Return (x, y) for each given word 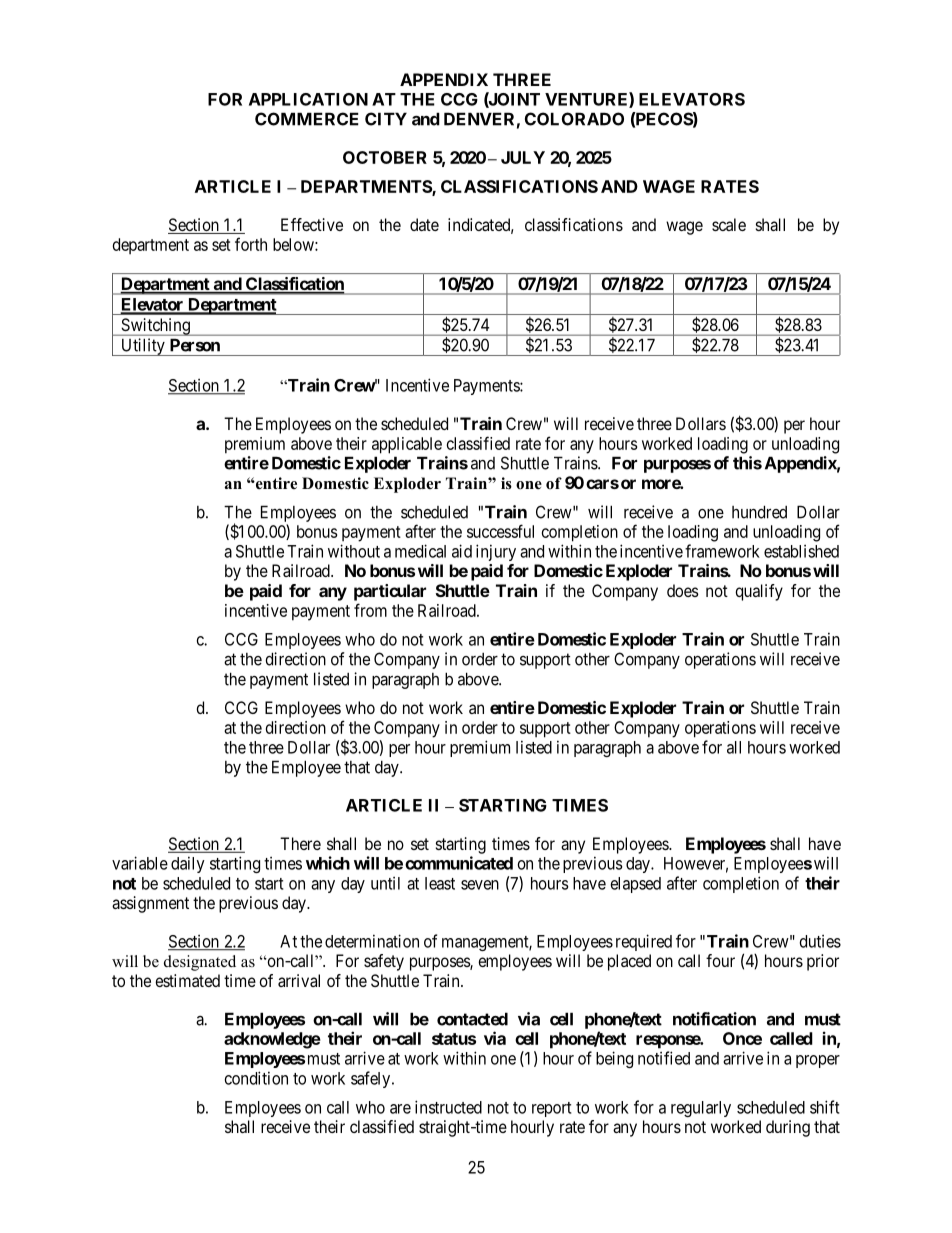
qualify (759, 592)
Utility (143, 347)
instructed (448, 1107)
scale (729, 224)
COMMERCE (307, 119)
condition (256, 1078)
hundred (759, 512)
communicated (459, 863)
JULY (523, 157)
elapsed (636, 885)
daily (188, 864)
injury (496, 552)
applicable (407, 445)
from (370, 610)
